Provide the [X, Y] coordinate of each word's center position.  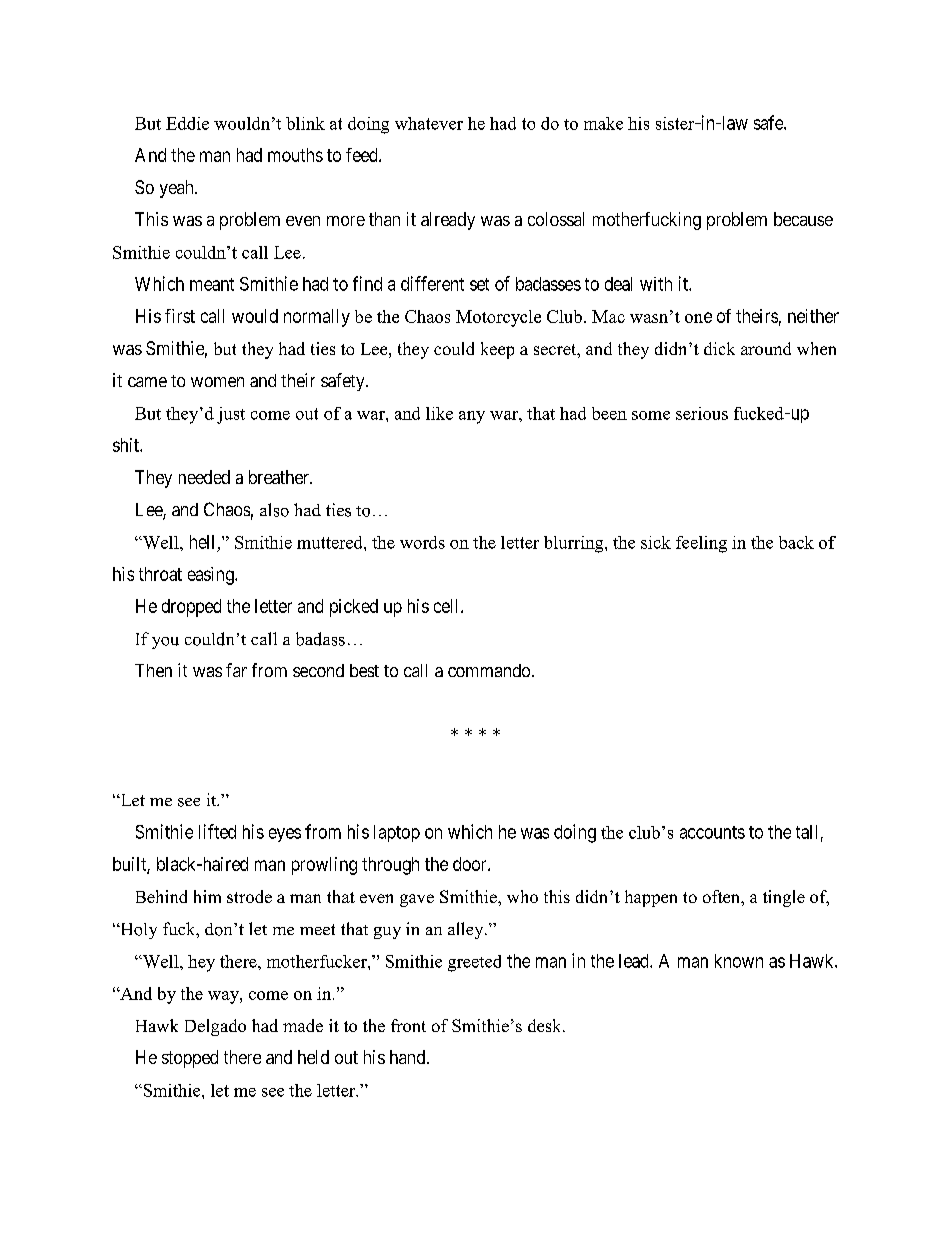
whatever [429, 123]
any [472, 417]
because [803, 219]
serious [702, 413]
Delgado [215, 1027]
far [236, 670]
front [408, 1025]
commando [489, 670]
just [231, 415]
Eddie [187, 123]
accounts [712, 832]
